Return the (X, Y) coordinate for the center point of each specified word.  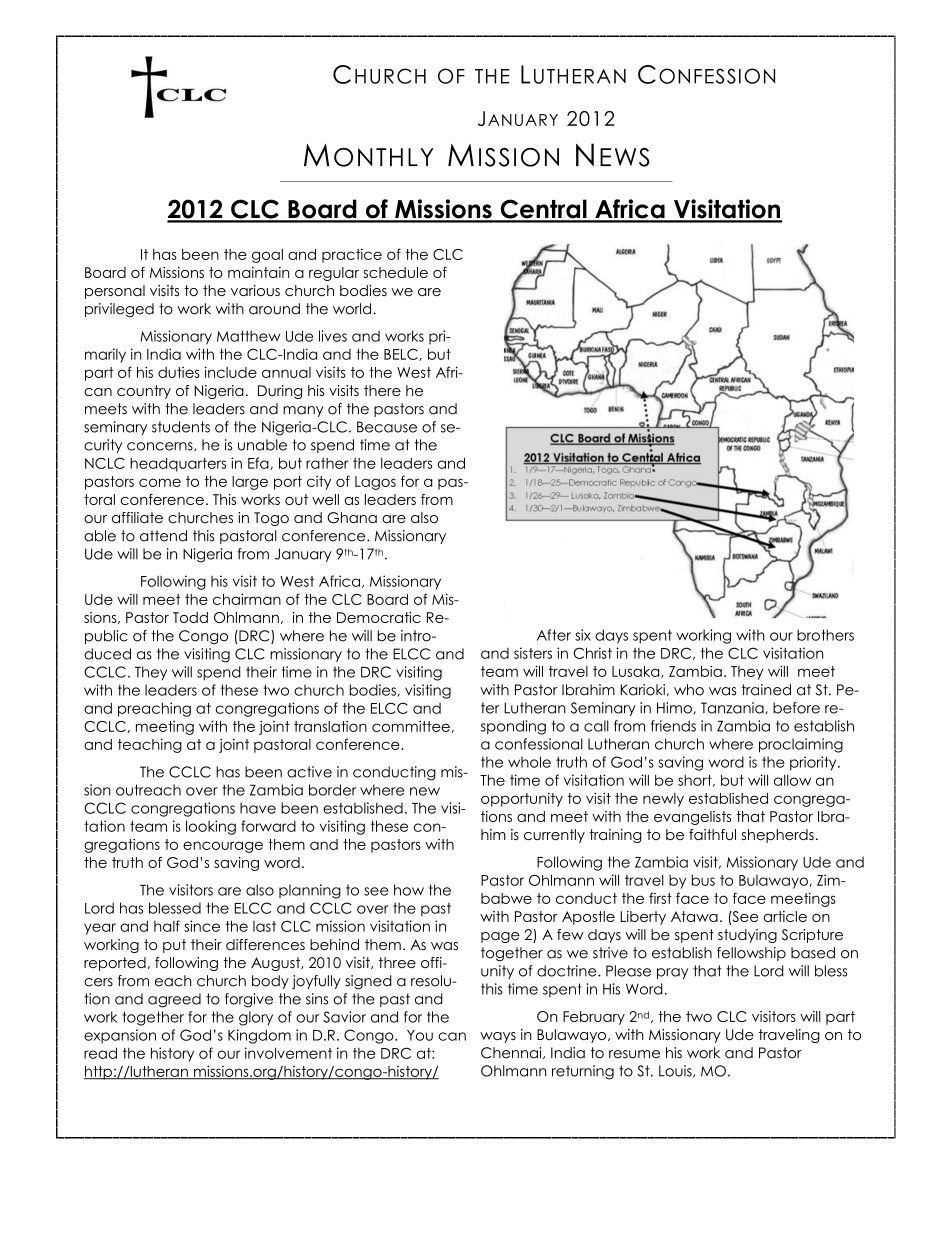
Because (387, 427)
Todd (190, 617)
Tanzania (733, 708)
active (309, 772)
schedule (395, 272)
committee (411, 726)
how (409, 890)
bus (703, 880)
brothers (825, 635)
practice (352, 256)
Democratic (379, 617)
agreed (174, 1000)
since (202, 926)
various (255, 290)
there (382, 390)
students (181, 427)
